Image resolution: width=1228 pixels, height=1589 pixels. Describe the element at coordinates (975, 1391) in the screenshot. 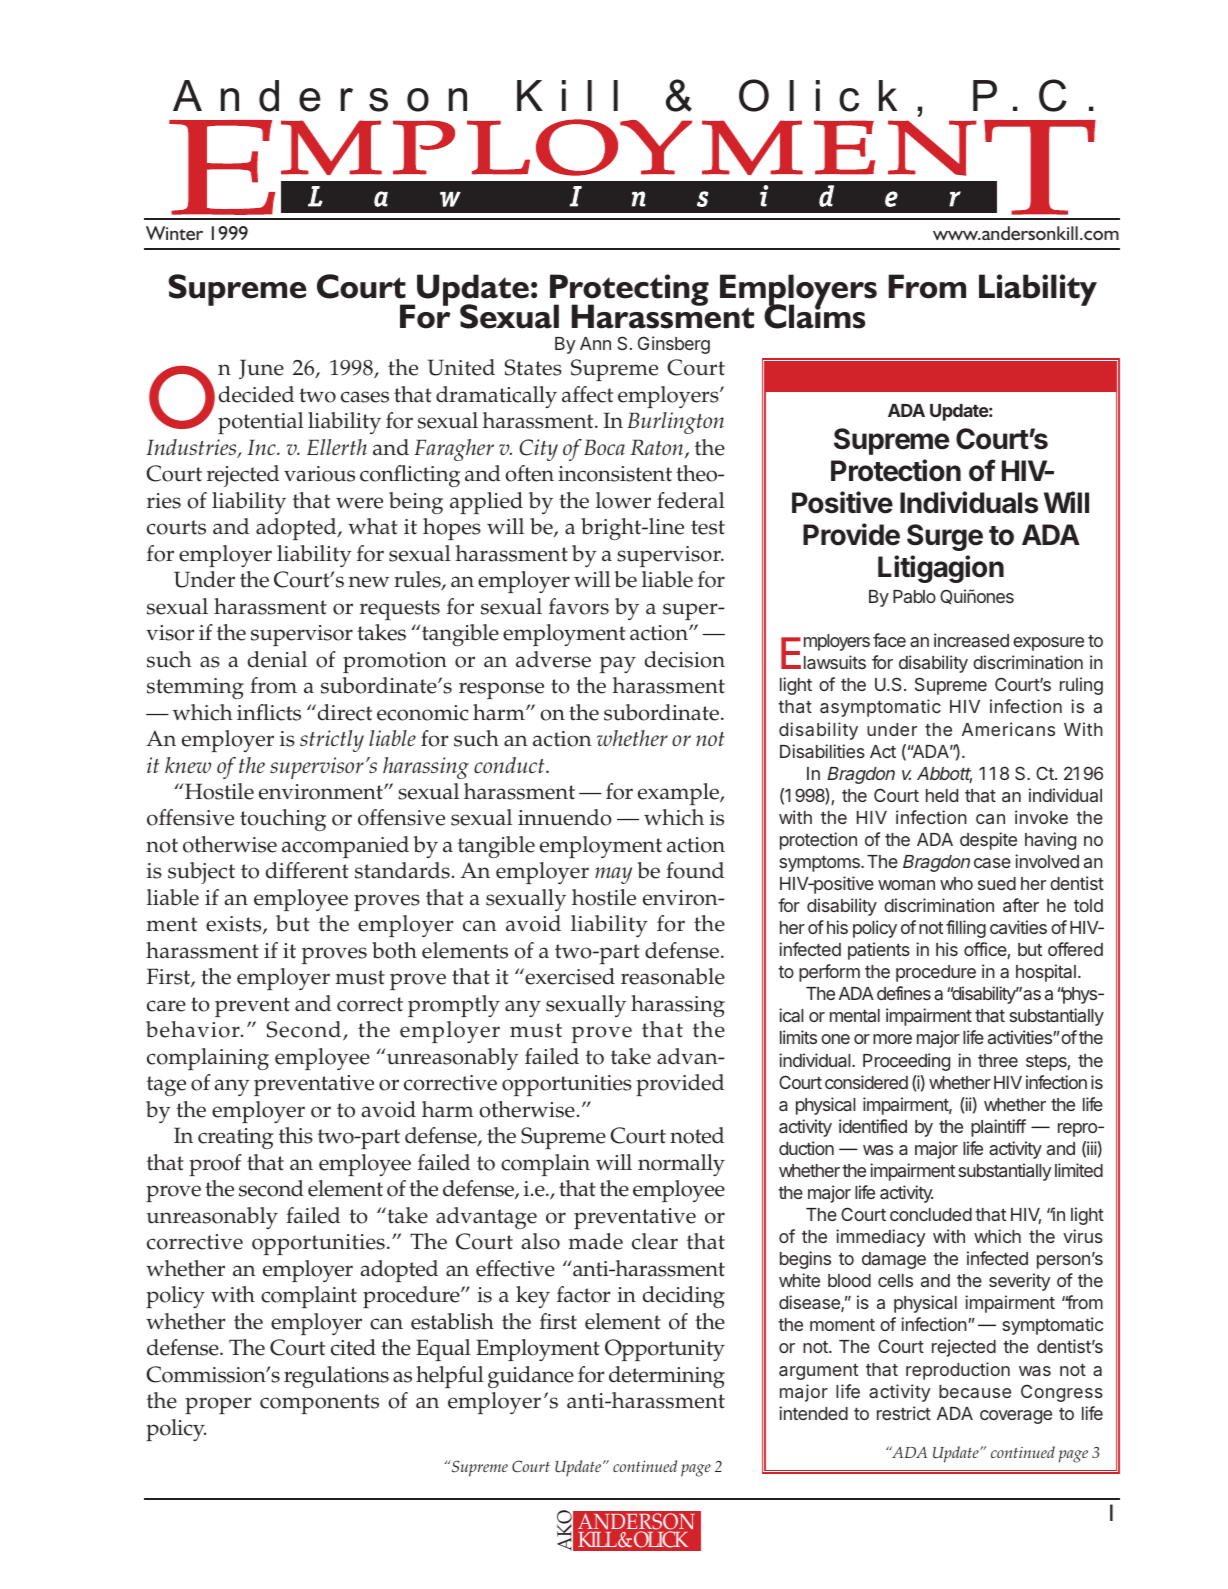

I see `because` at that location.
